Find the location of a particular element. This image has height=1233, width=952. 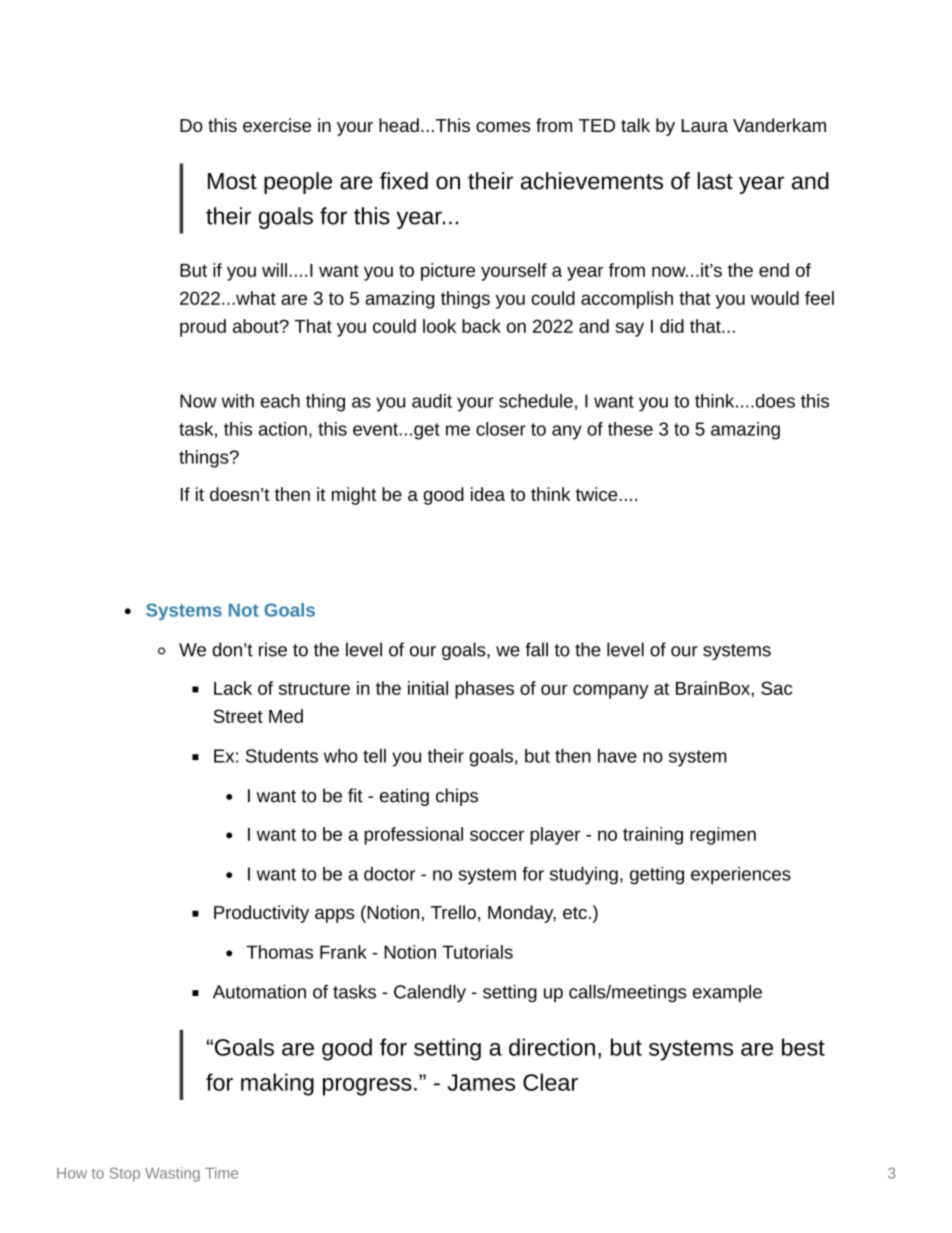

last is located at coordinates (715, 181).
